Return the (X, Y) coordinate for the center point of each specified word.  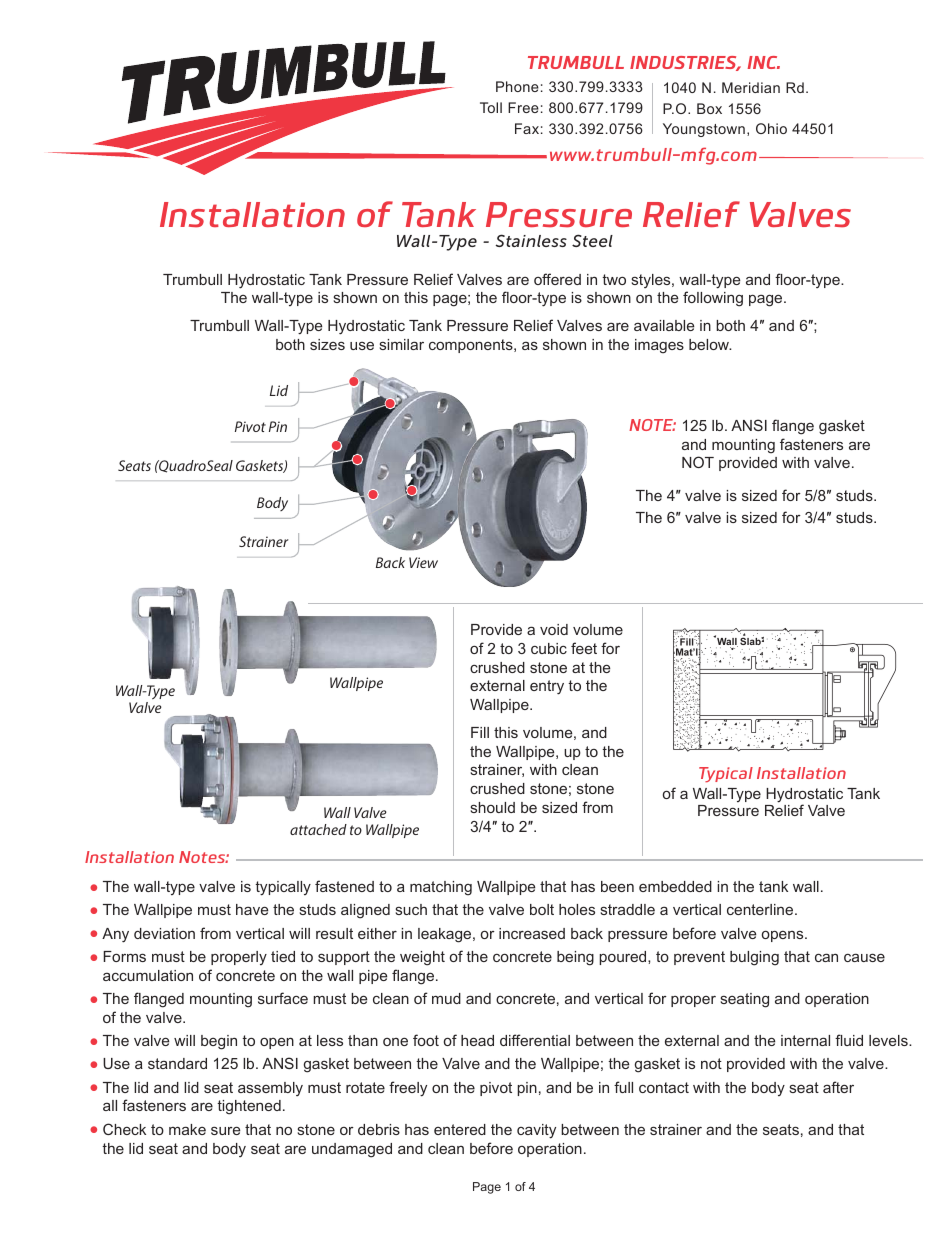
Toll (491, 107)
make (187, 1129)
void (554, 629)
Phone (517, 86)
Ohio (771, 128)
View (423, 562)
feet (584, 648)
